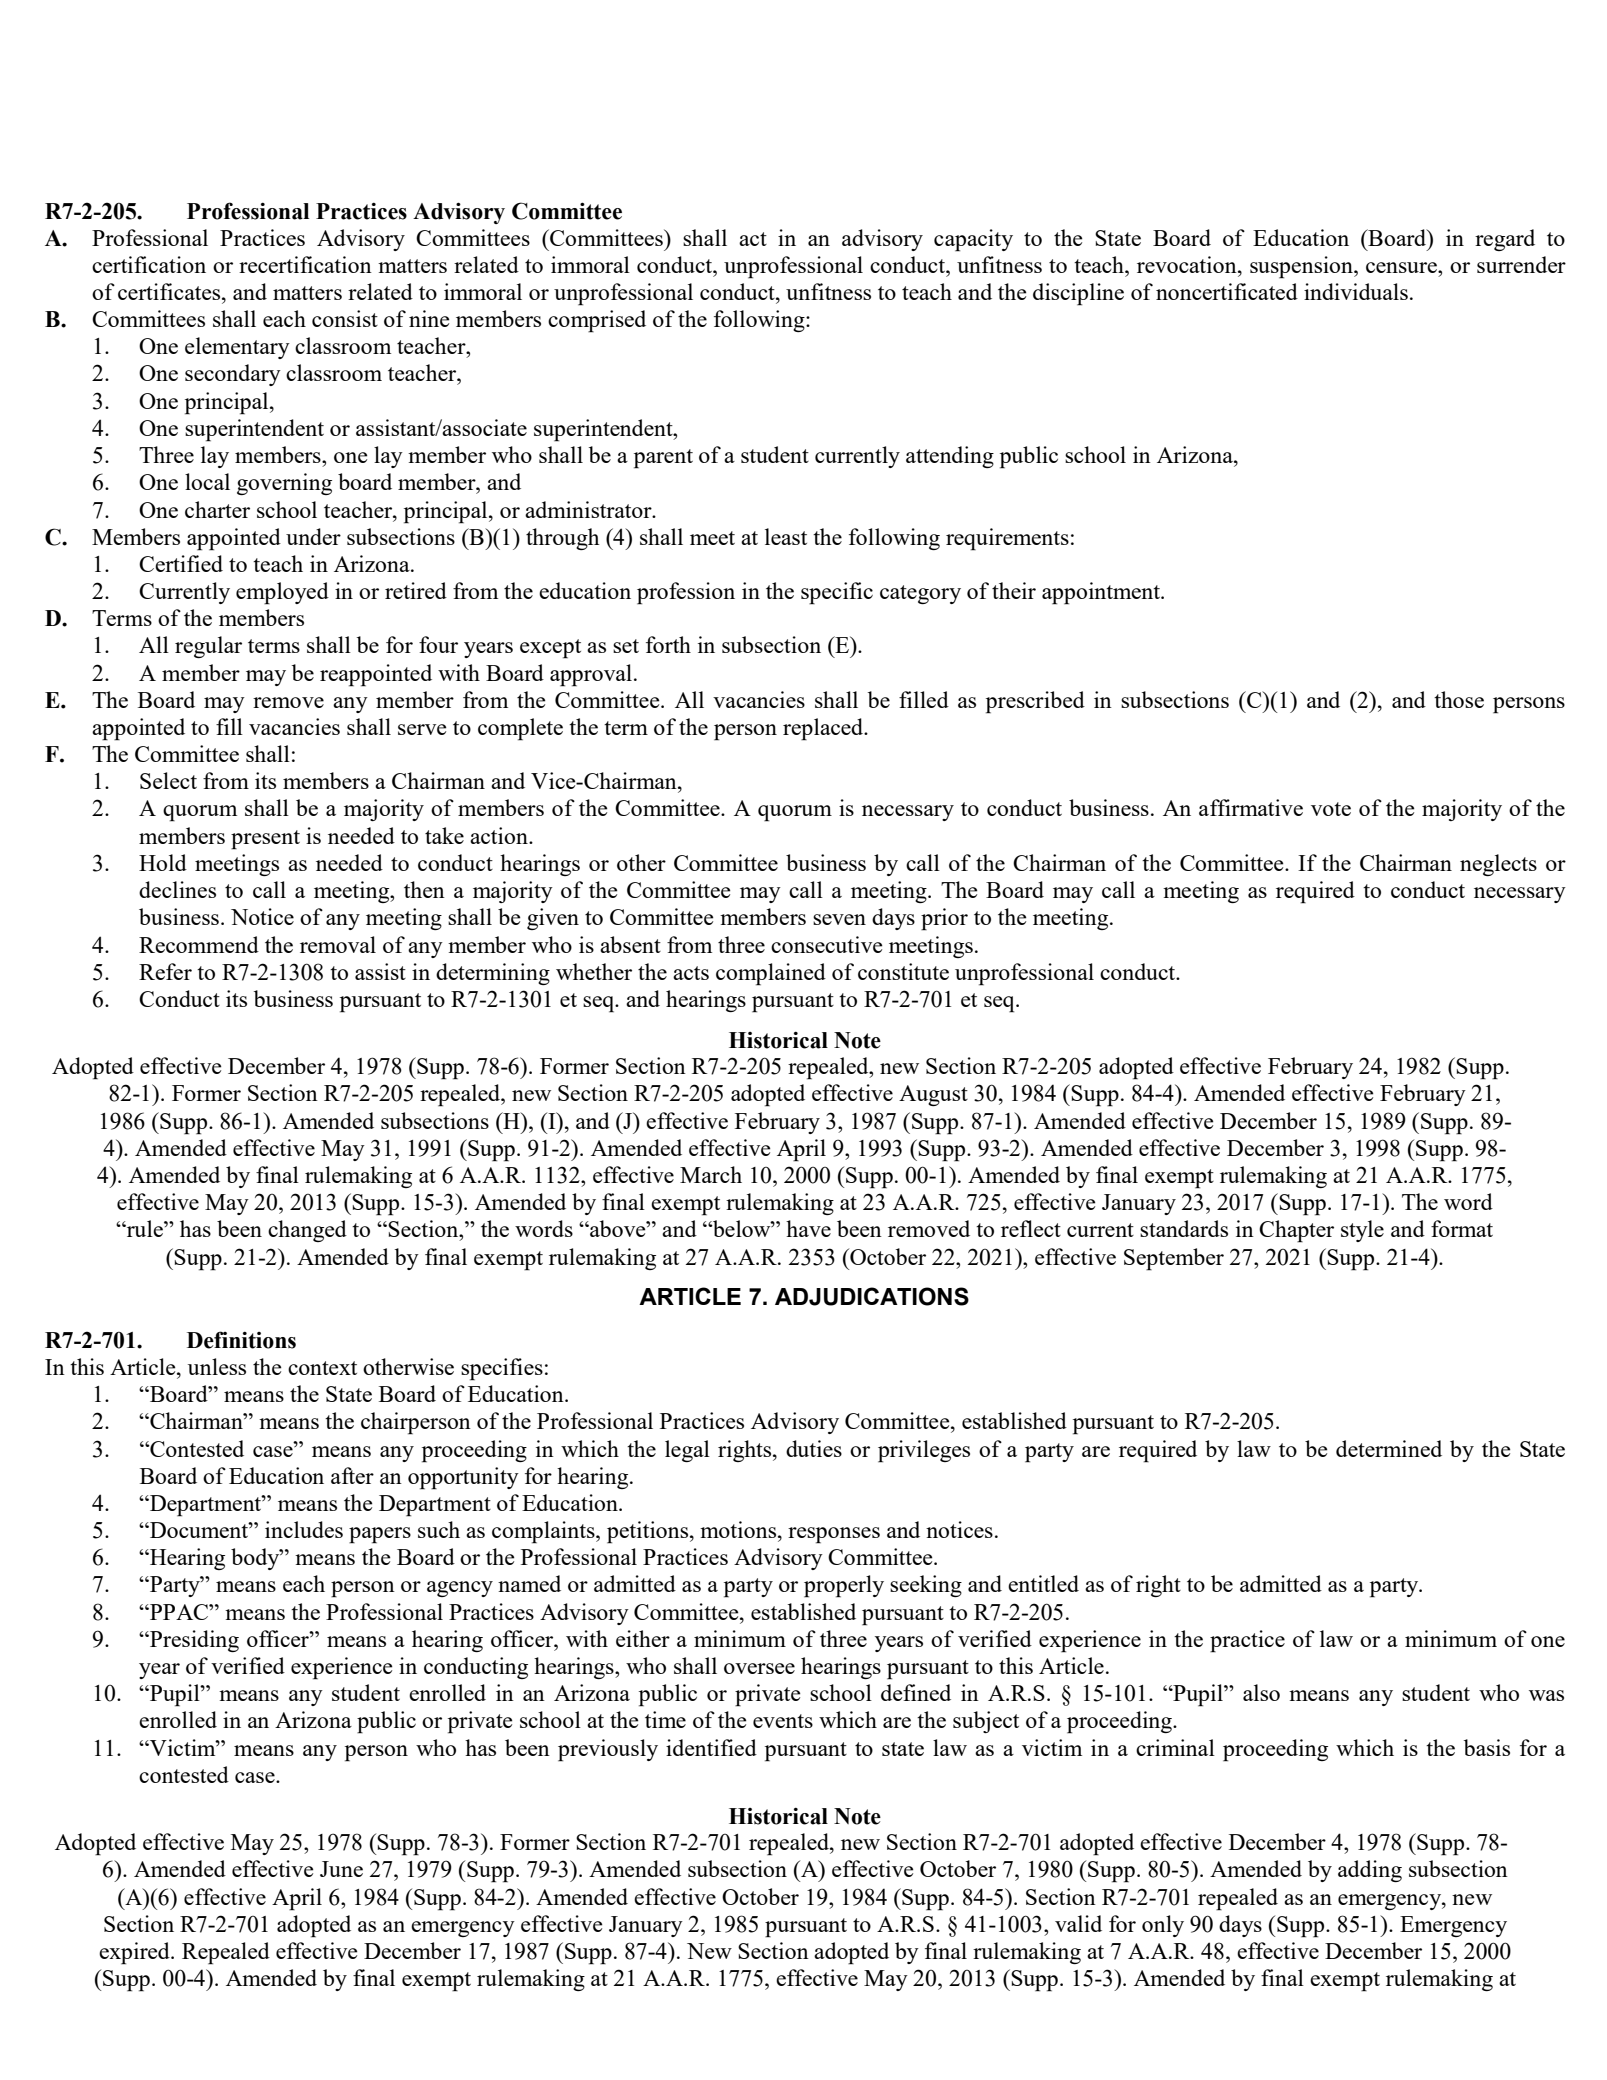  I want to click on August, so click(933, 1095).
